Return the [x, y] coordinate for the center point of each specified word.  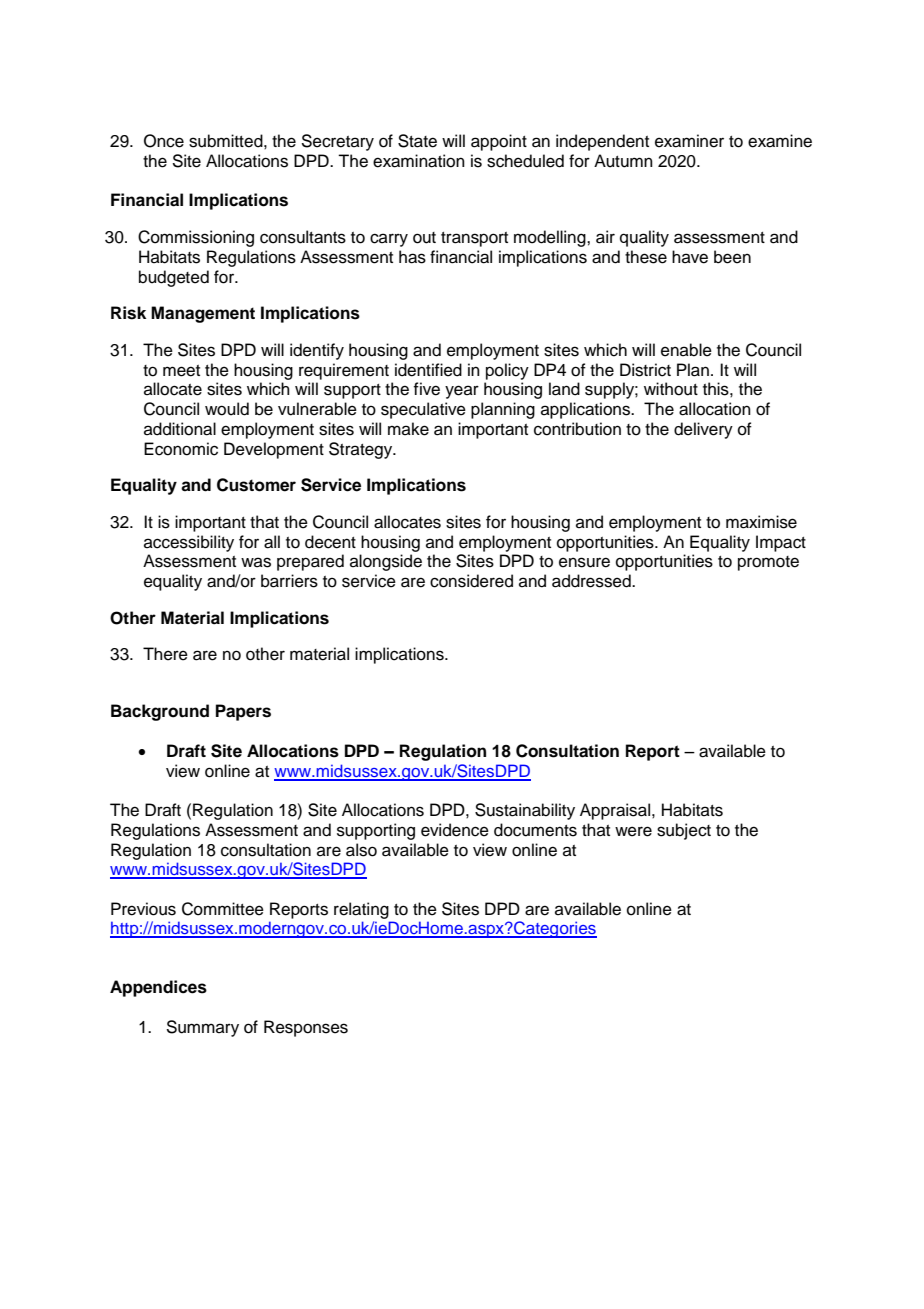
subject [684, 831]
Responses [306, 1028]
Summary [202, 1028]
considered [471, 581]
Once [164, 141]
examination [419, 161]
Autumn [623, 161]
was [256, 562]
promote [768, 563]
